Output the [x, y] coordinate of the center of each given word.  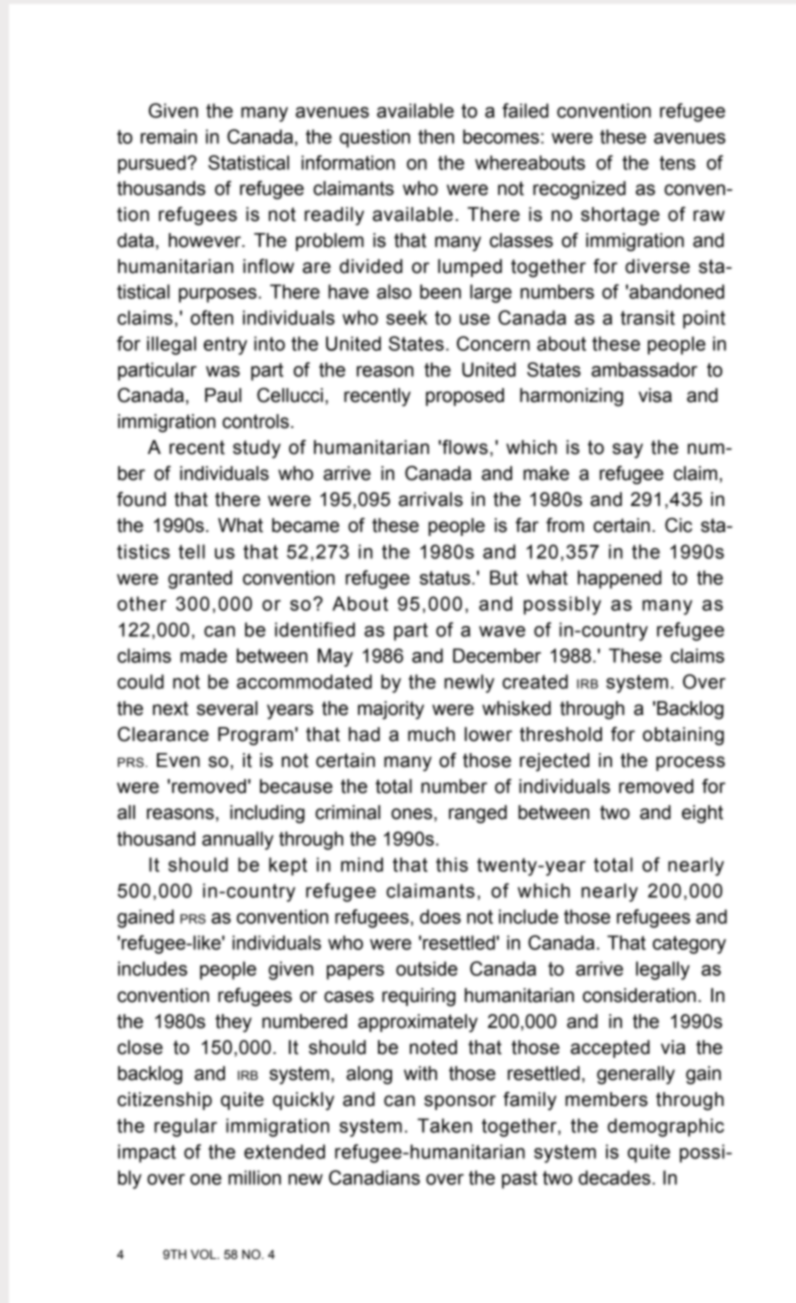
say [627, 451]
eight [702, 814]
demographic [666, 1127]
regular [185, 1127]
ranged [478, 814]
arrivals [431, 499]
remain [169, 136]
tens [678, 163]
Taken [444, 1125]
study [257, 449]
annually [238, 840]
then [436, 136]
